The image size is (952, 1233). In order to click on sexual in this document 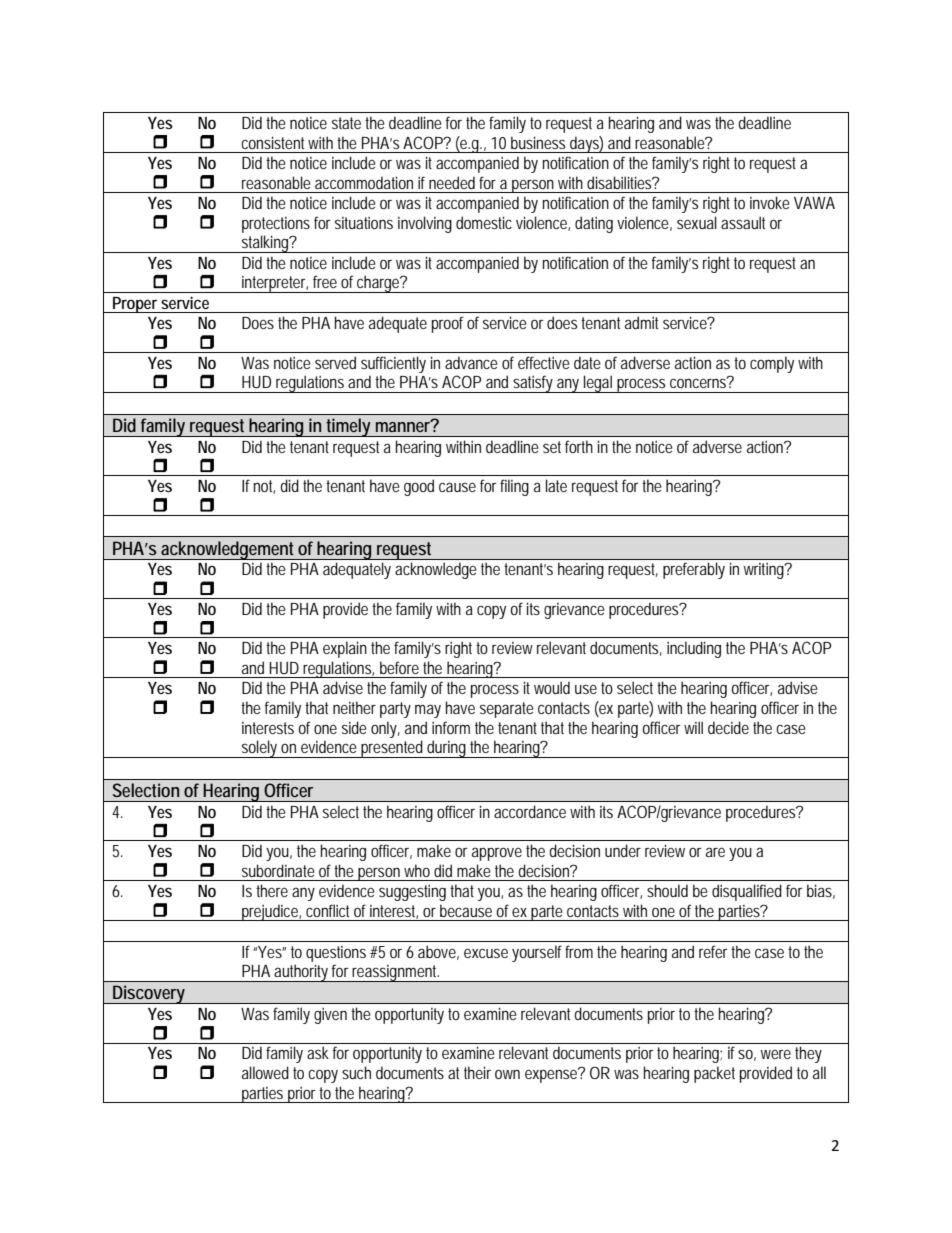, I will do `click(697, 222)`.
